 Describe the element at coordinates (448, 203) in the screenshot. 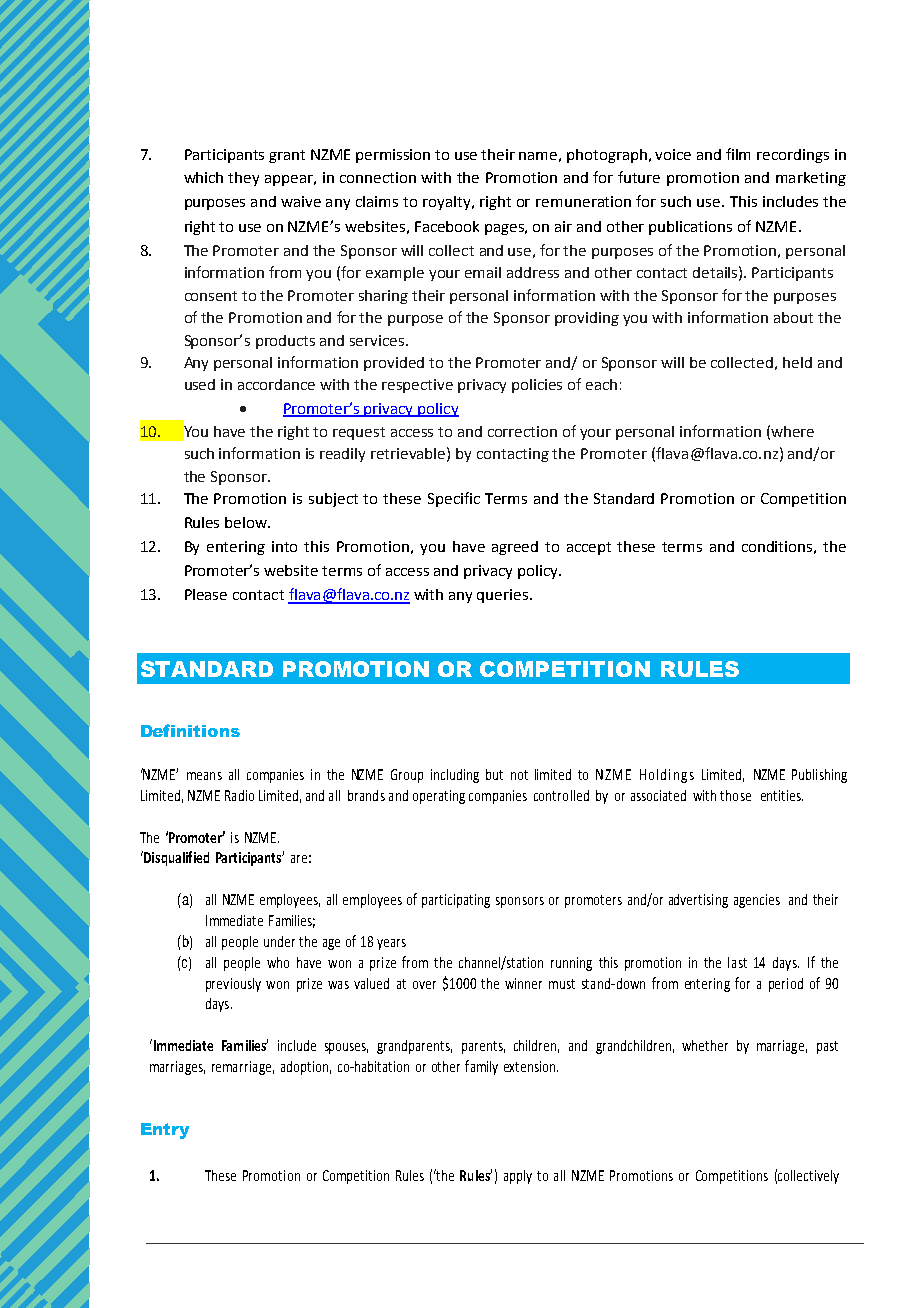

I see `royalty` at that location.
